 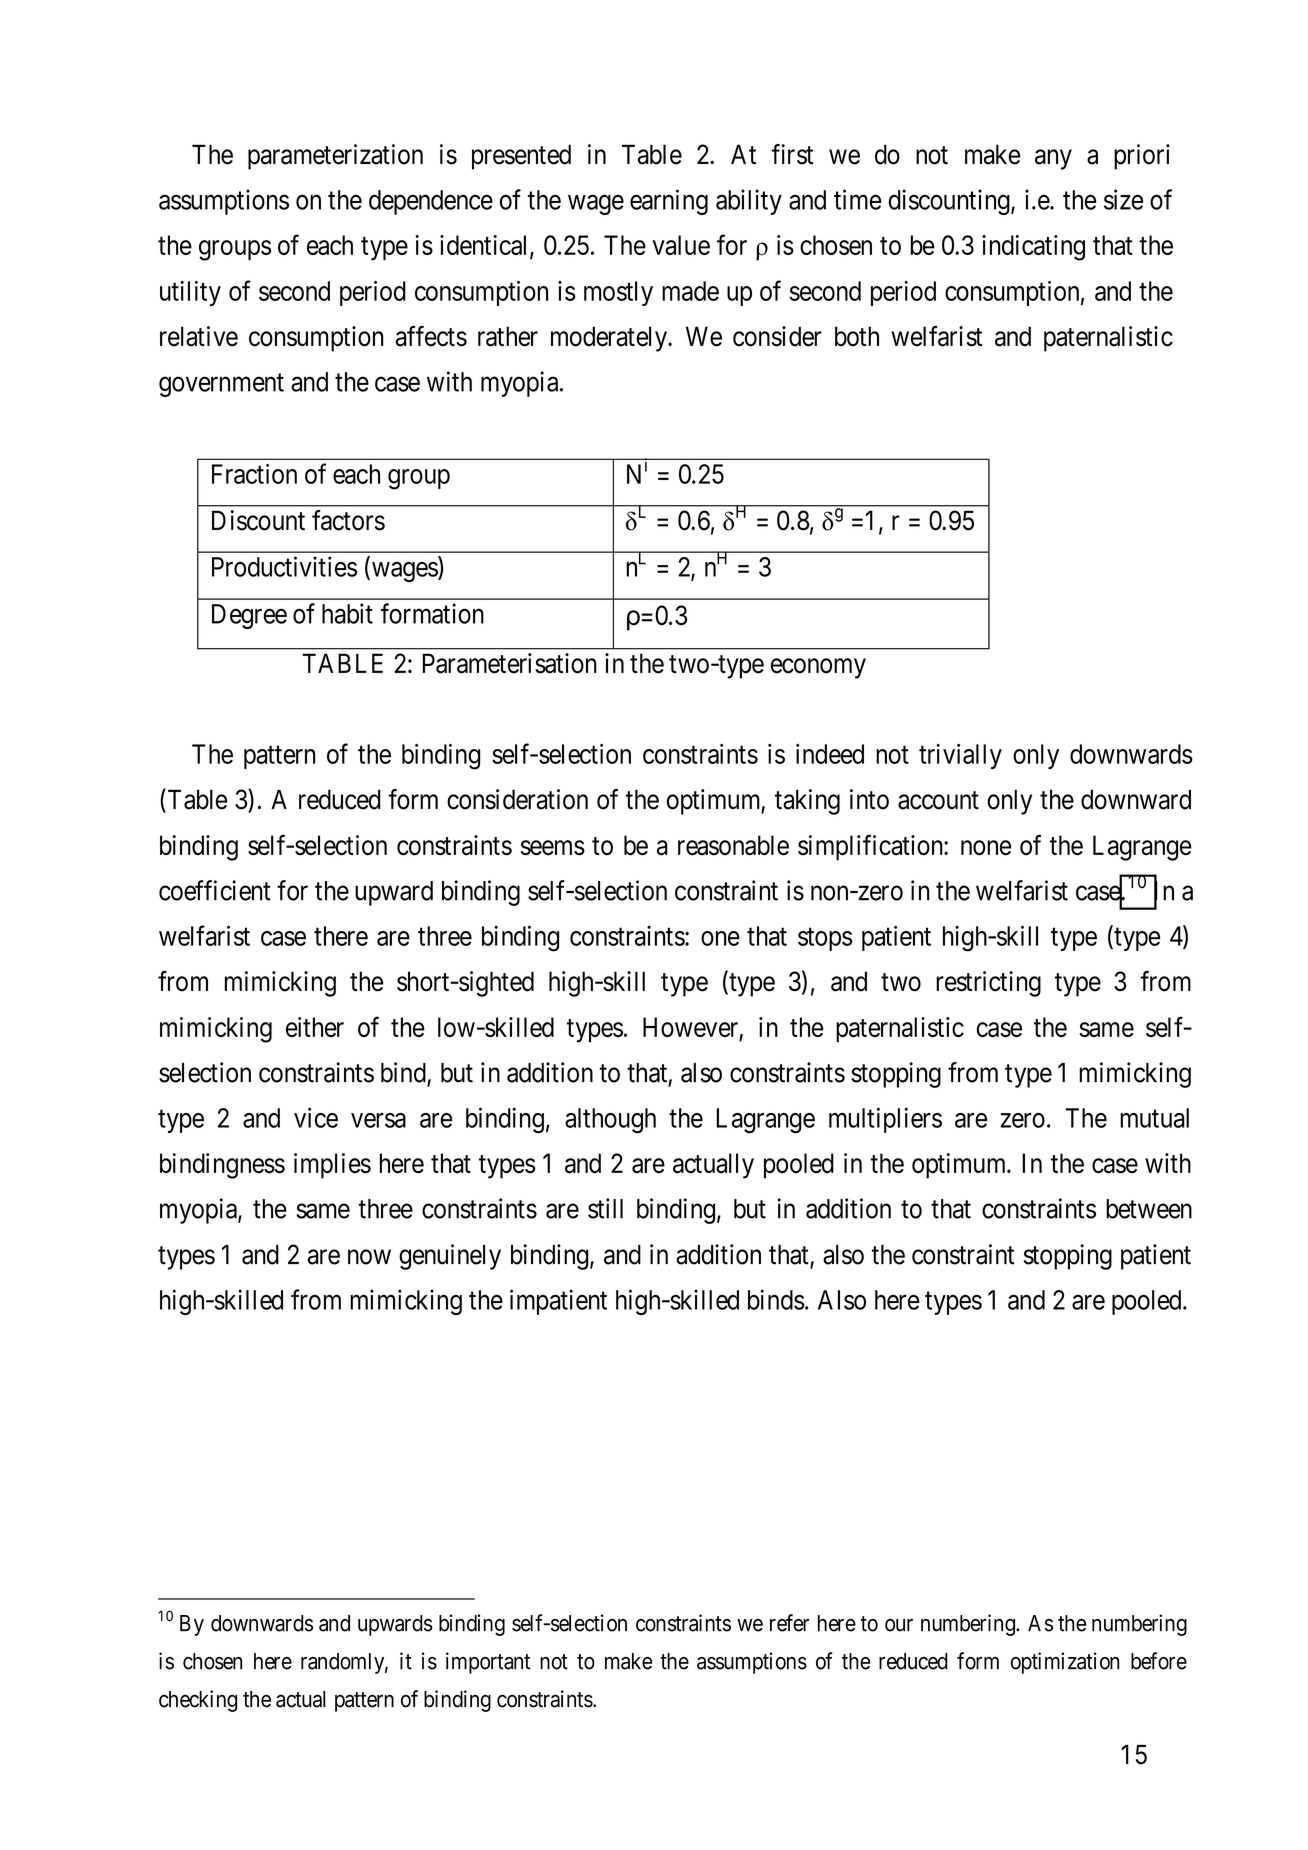 What do you see at coordinates (198, 1701) in the screenshot?
I see `checking` at bounding box center [198, 1701].
